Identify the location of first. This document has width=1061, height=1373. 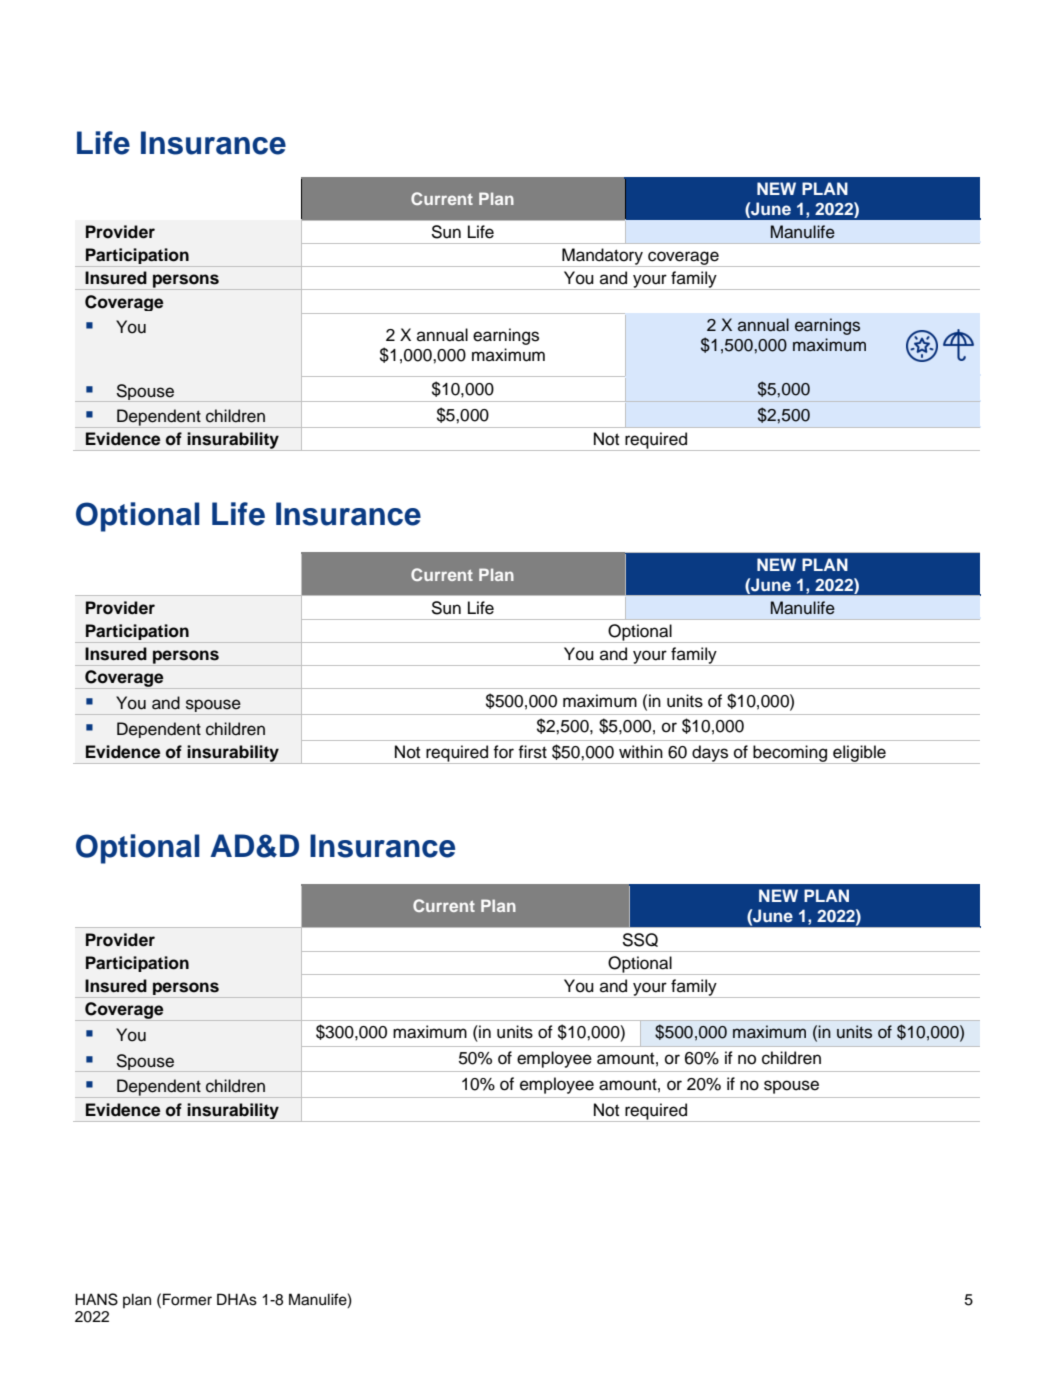
(532, 752).
